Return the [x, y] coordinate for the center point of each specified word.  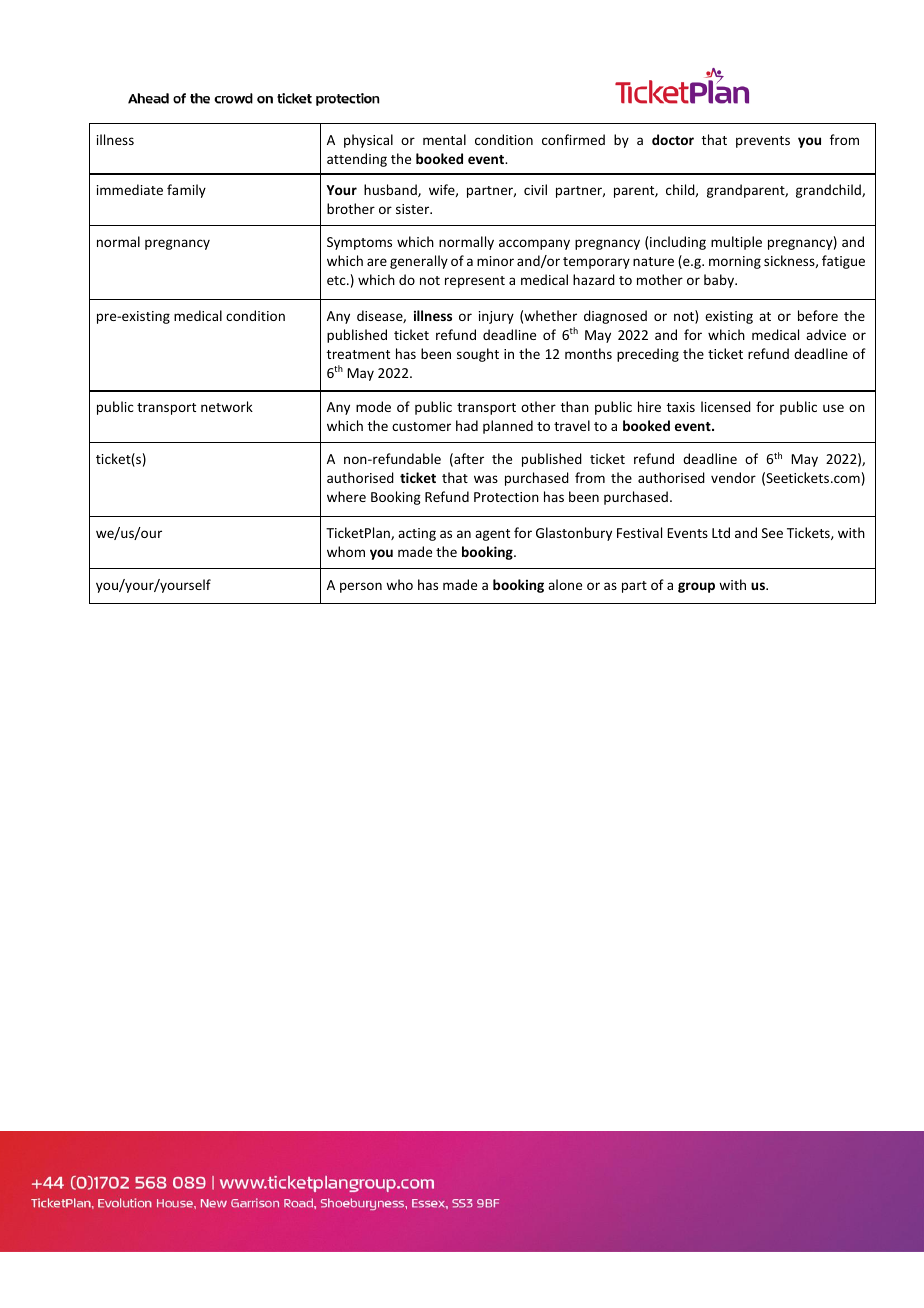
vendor [733, 477]
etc [337, 280]
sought [478, 355]
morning [735, 262]
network [227, 406]
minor [495, 261]
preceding [648, 355]
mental [444, 139]
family [186, 191]
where [346, 496]
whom [346, 551]
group [696, 587]
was [486, 479]
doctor [673, 139]
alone [565, 584]
